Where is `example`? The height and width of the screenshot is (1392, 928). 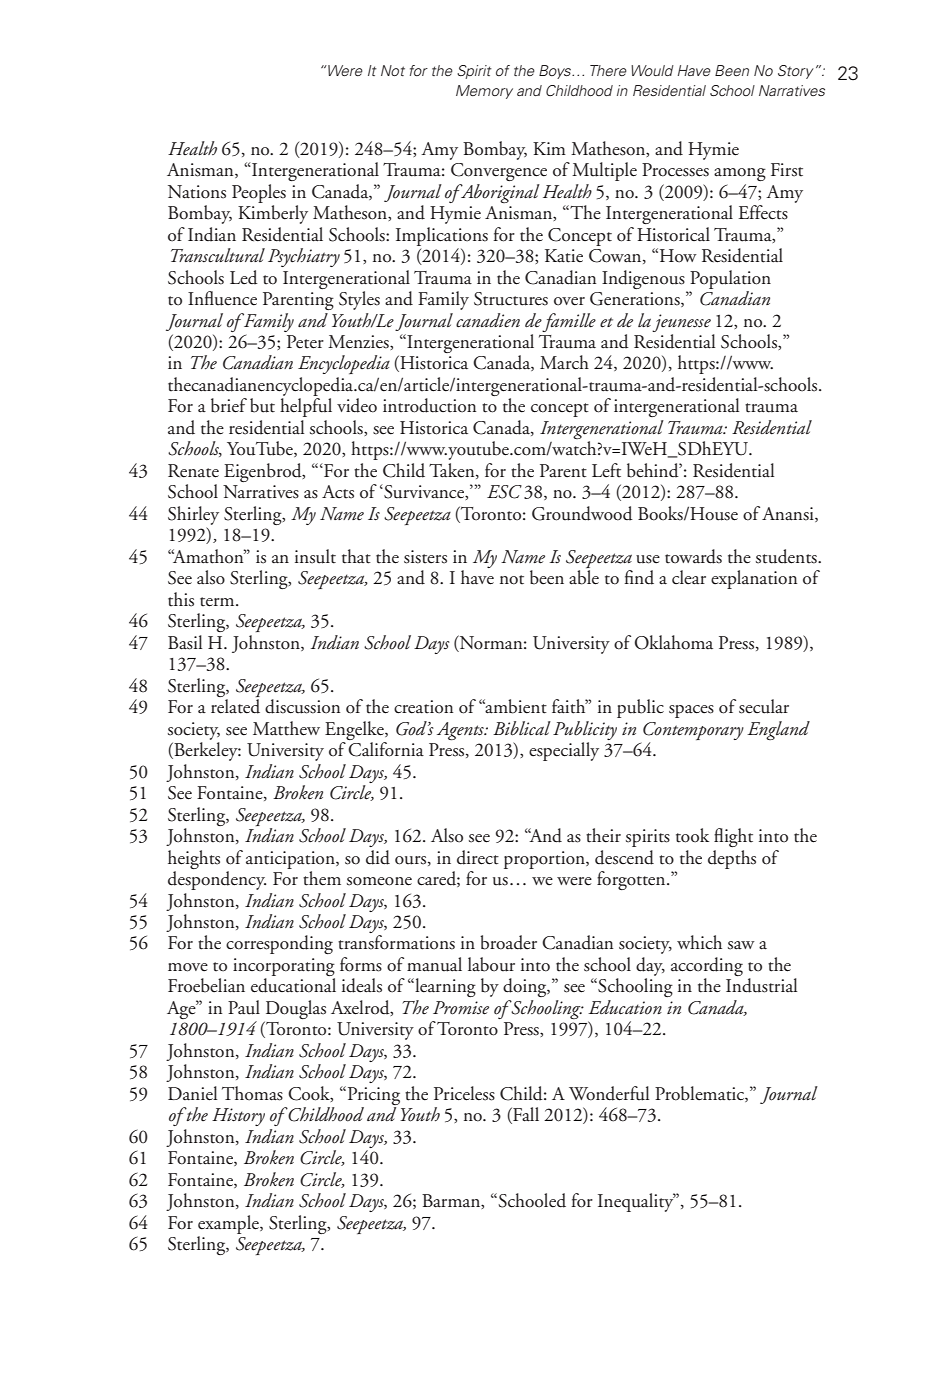
example is located at coordinates (229, 1224).
